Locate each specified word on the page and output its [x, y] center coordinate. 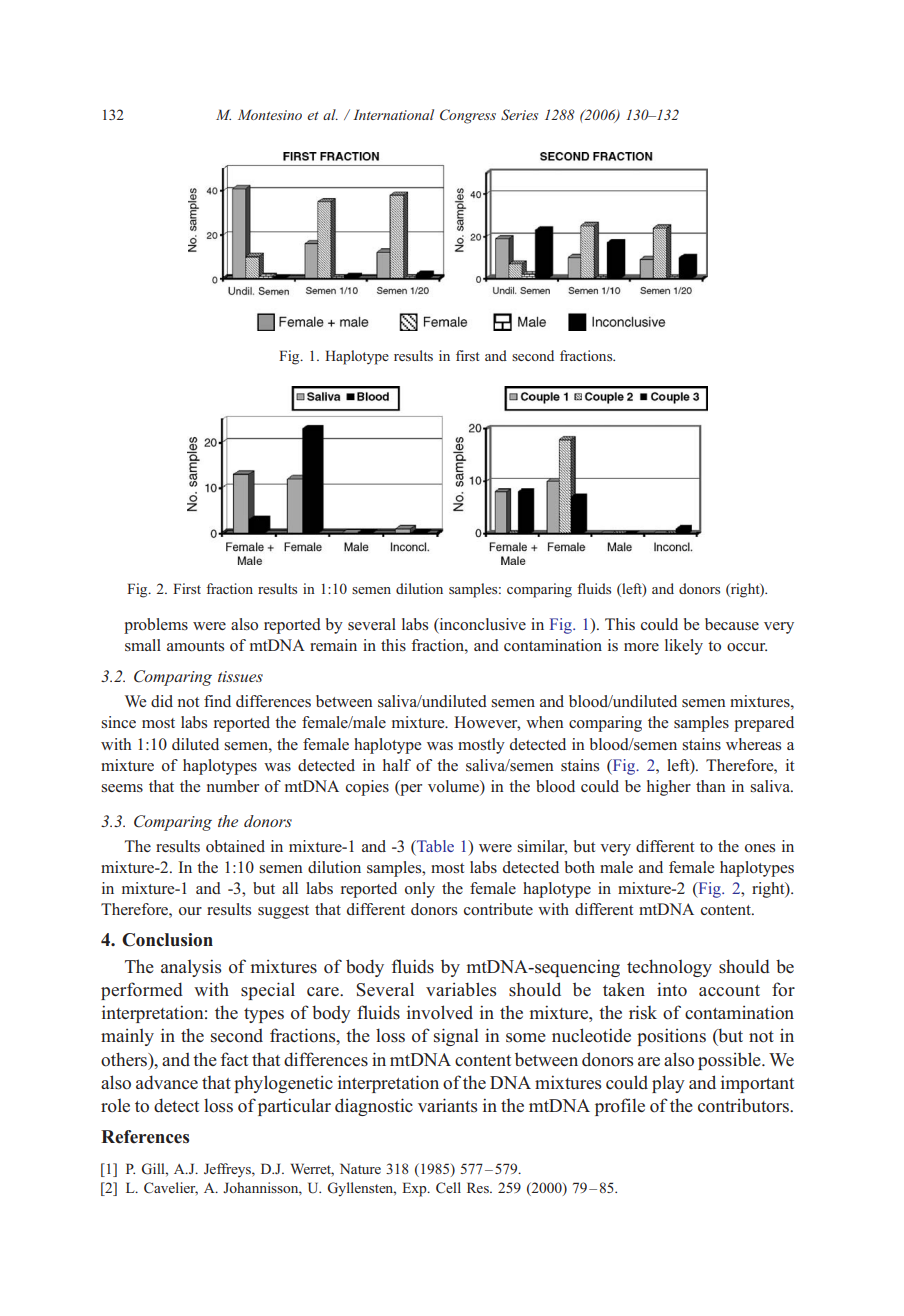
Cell [448, 1187]
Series [519, 114]
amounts [195, 646]
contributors [744, 1105]
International [393, 114]
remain [333, 645]
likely [684, 647]
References [145, 1137]
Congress [468, 116]
